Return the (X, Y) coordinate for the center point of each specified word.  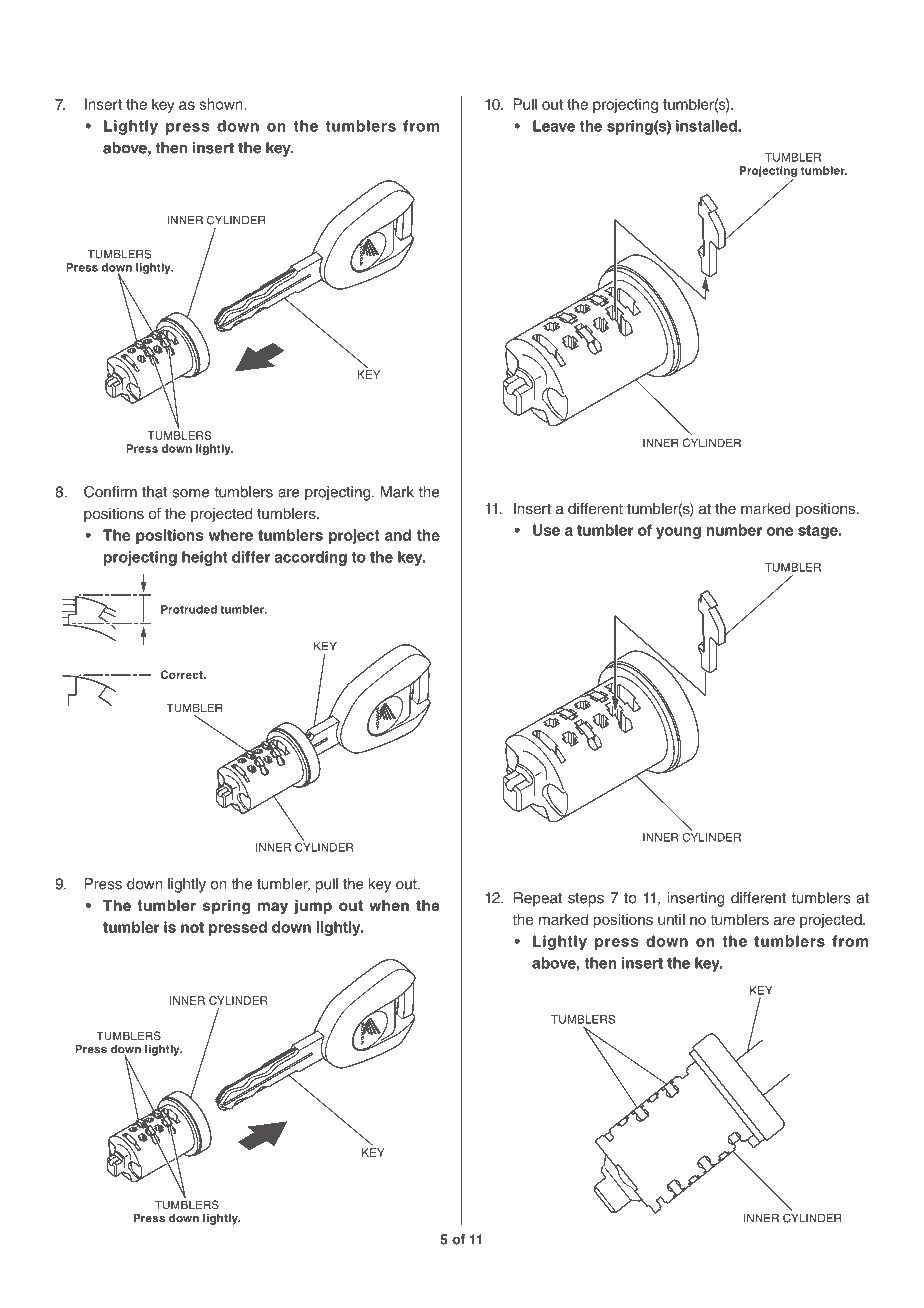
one (780, 531)
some (190, 493)
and (398, 535)
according (310, 558)
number (734, 530)
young (678, 533)
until (671, 919)
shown (222, 104)
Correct (183, 674)
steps (586, 900)
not (192, 927)
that (154, 492)
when (389, 905)
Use (546, 530)
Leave (554, 126)
